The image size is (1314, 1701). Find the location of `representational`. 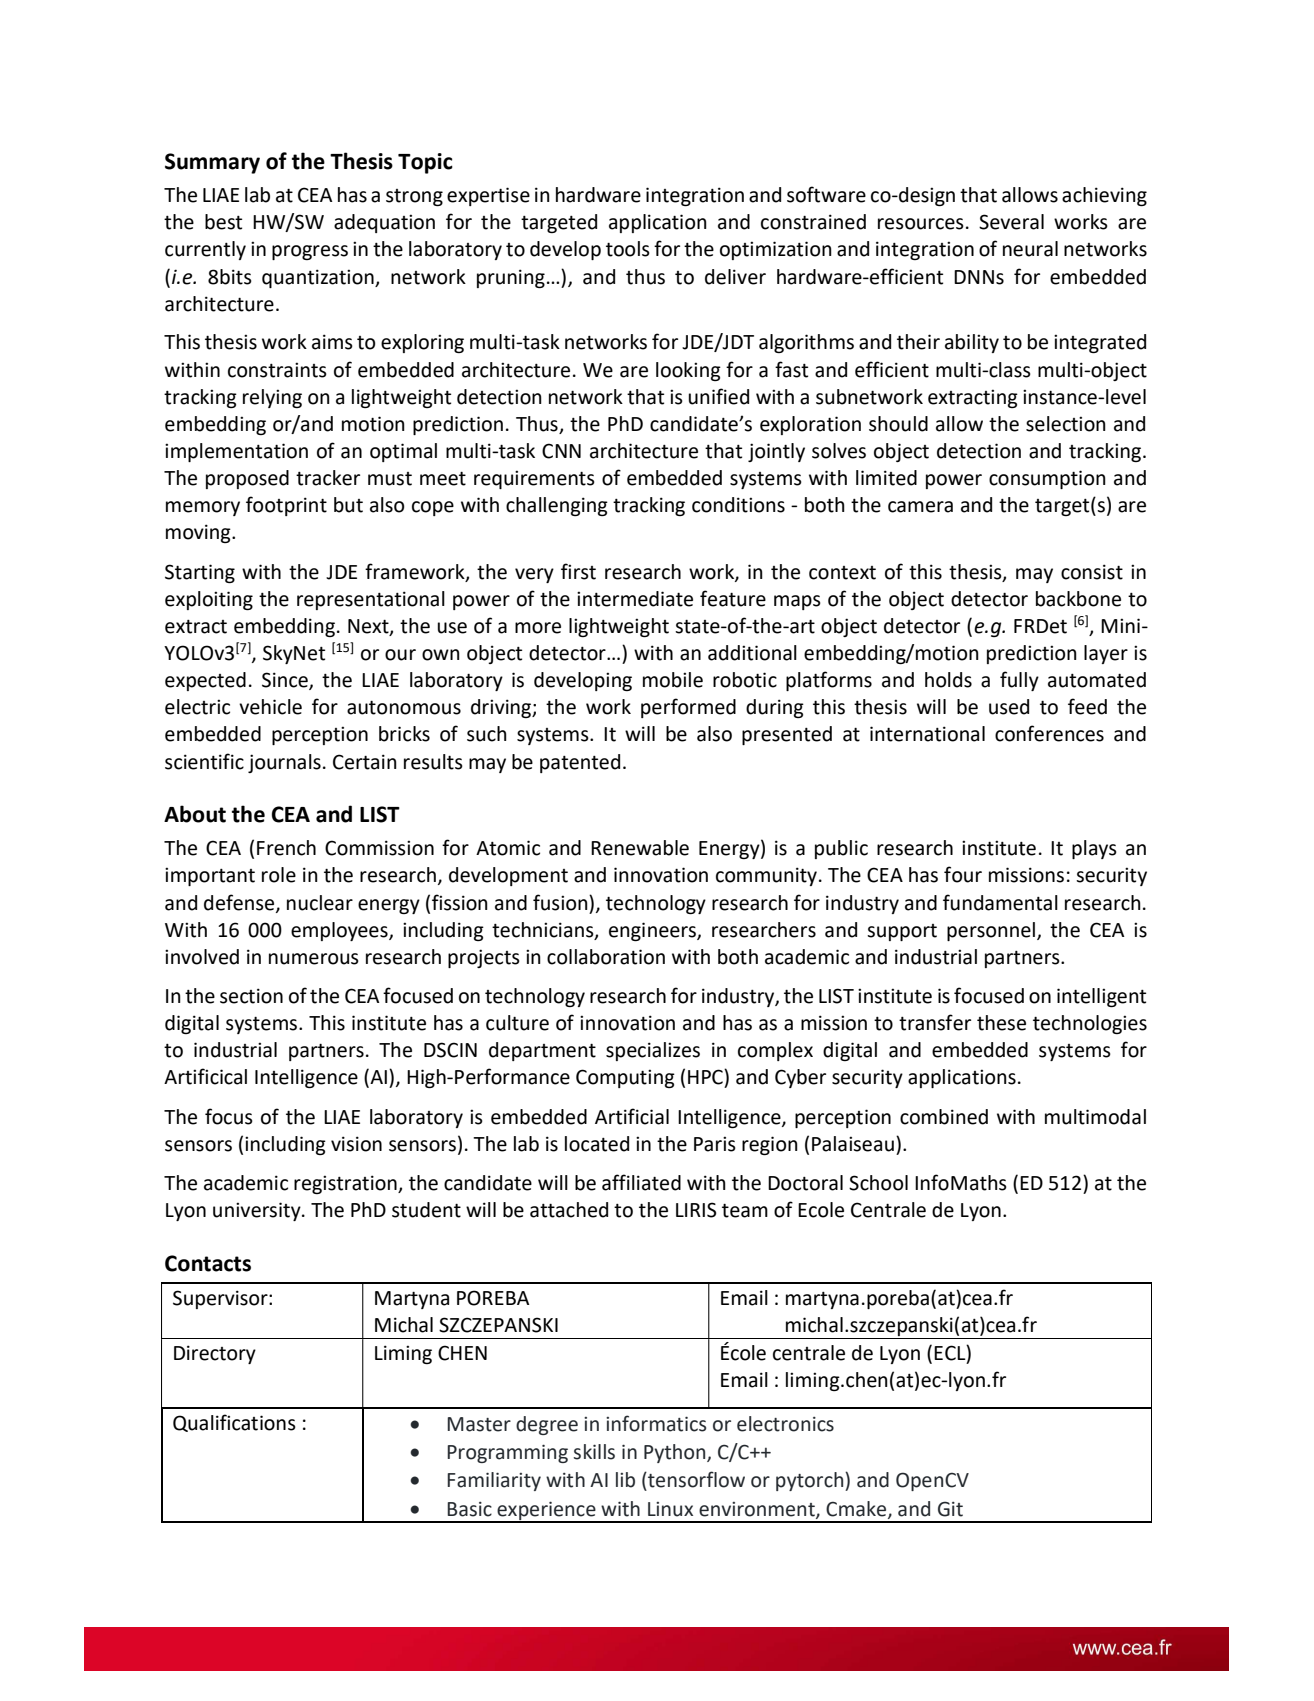

representational is located at coordinates (371, 600).
